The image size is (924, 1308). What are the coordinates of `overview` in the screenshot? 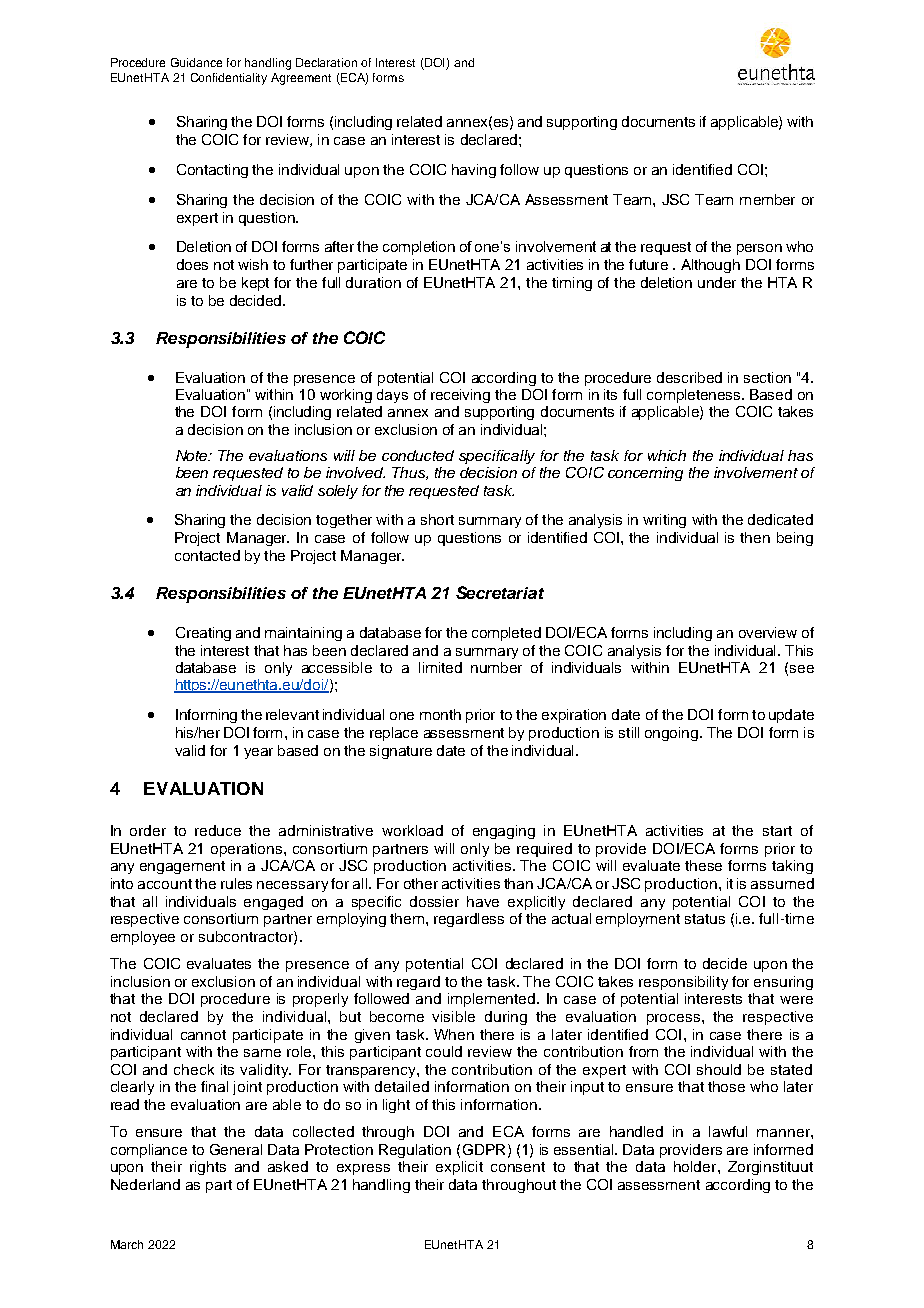 It's located at (768, 632).
